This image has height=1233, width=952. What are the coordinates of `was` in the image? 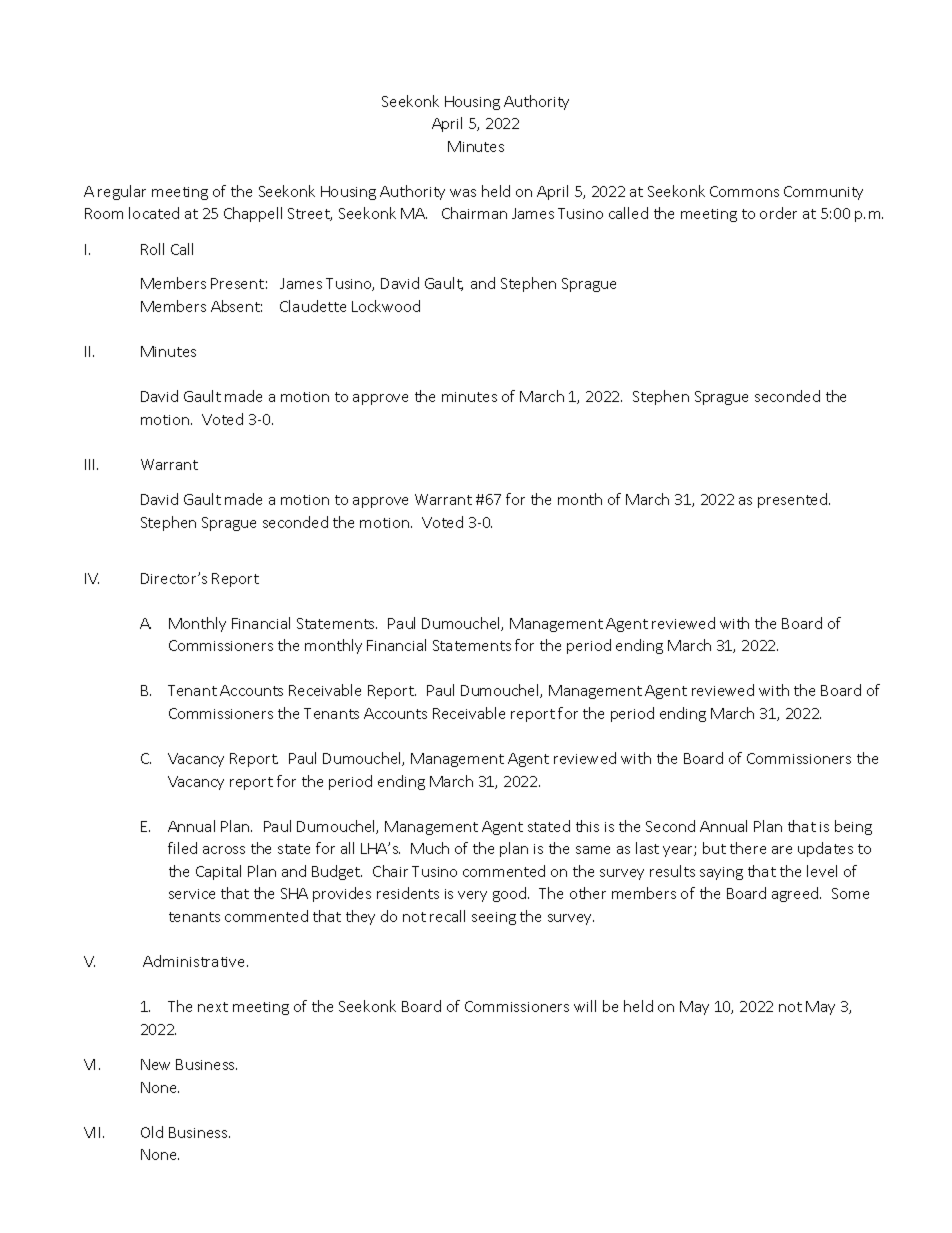 It's located at (463, 193).
